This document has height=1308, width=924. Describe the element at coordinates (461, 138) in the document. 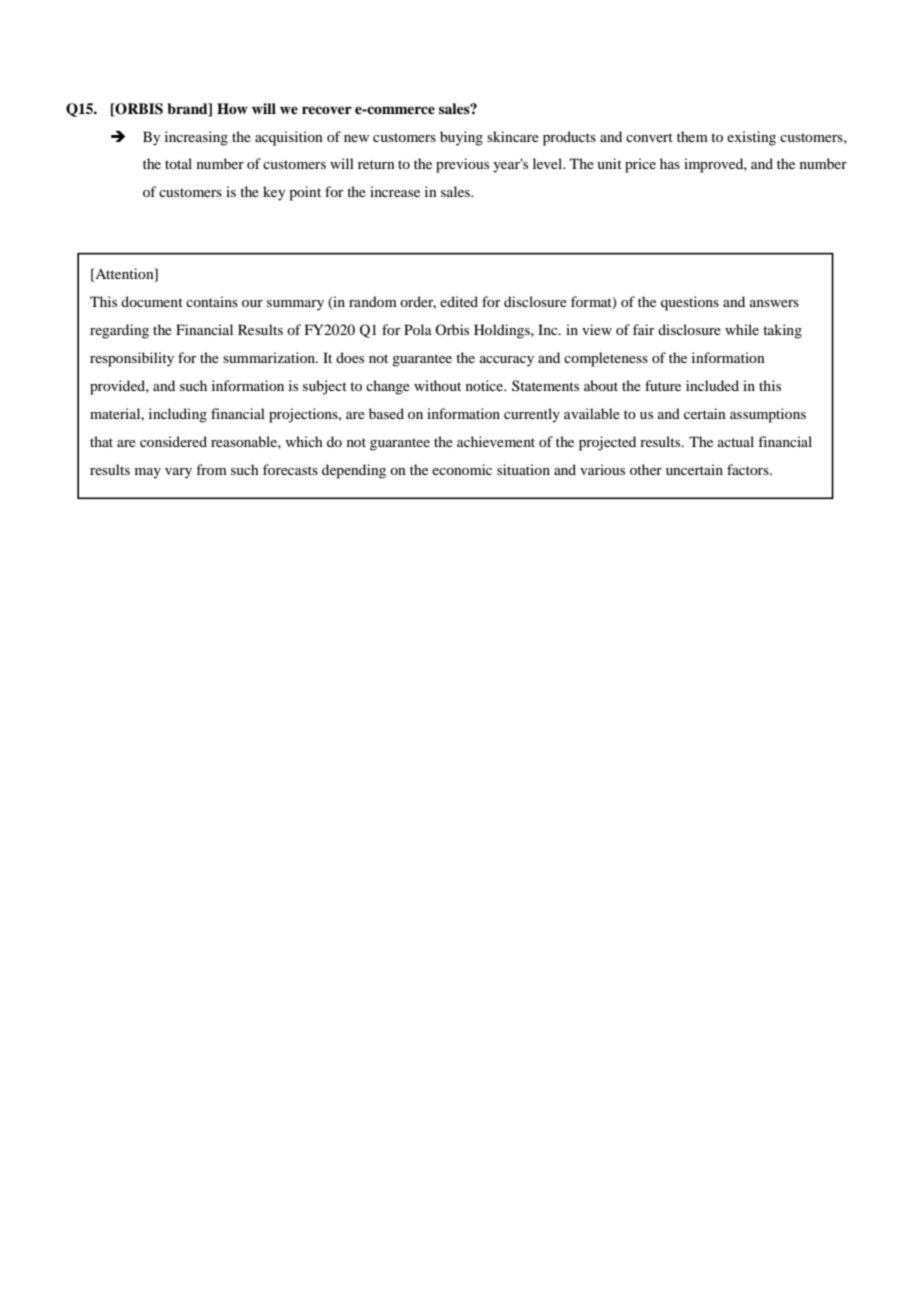

I see `buying` at that location.
